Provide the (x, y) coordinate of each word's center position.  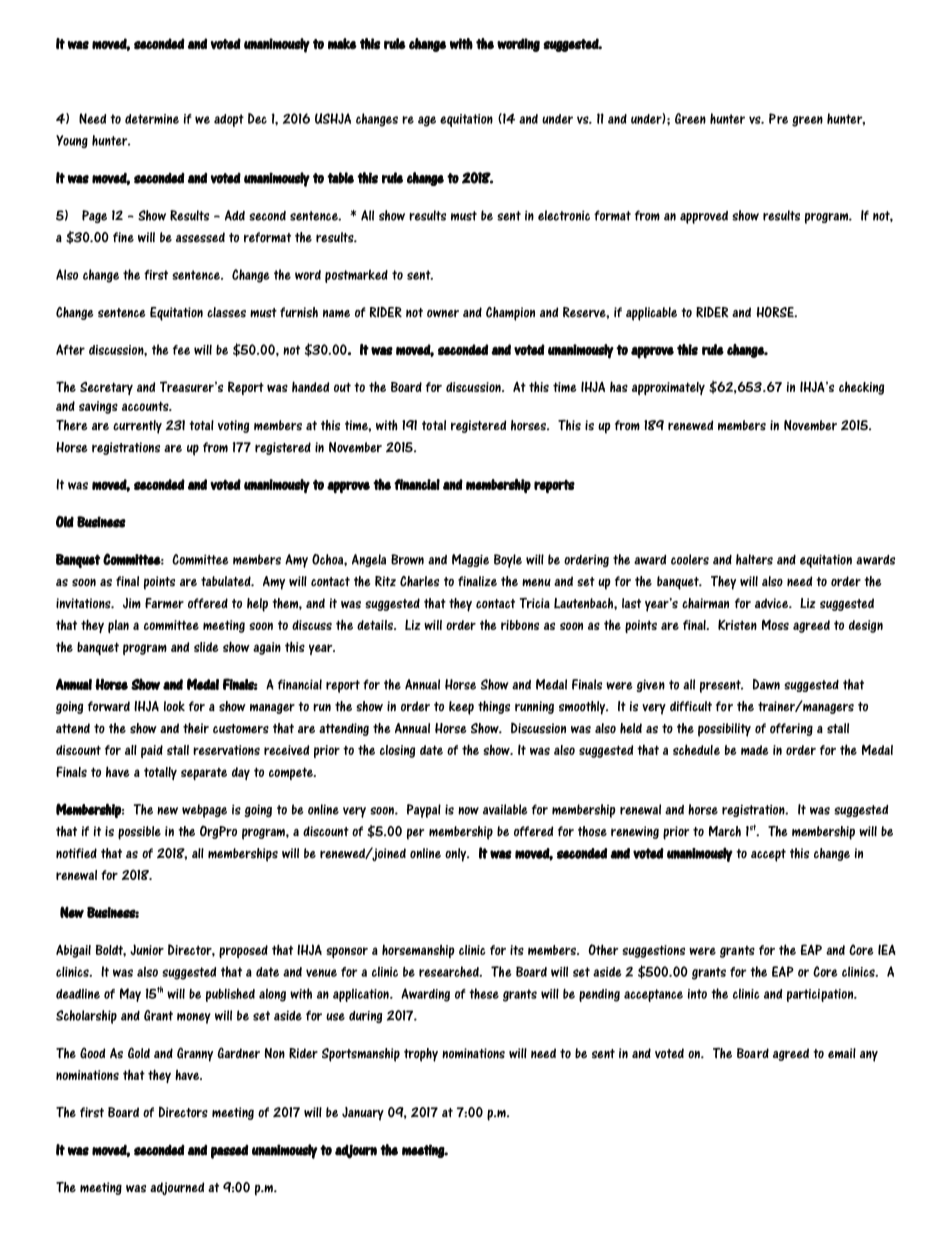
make (342, 44)
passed (229, 1151)
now (468, 811)
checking (861, 388)
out (342, 387)
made (755, 750)
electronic (564, 215)
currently (137, 427)
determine (152, 119)
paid (152, 751)
